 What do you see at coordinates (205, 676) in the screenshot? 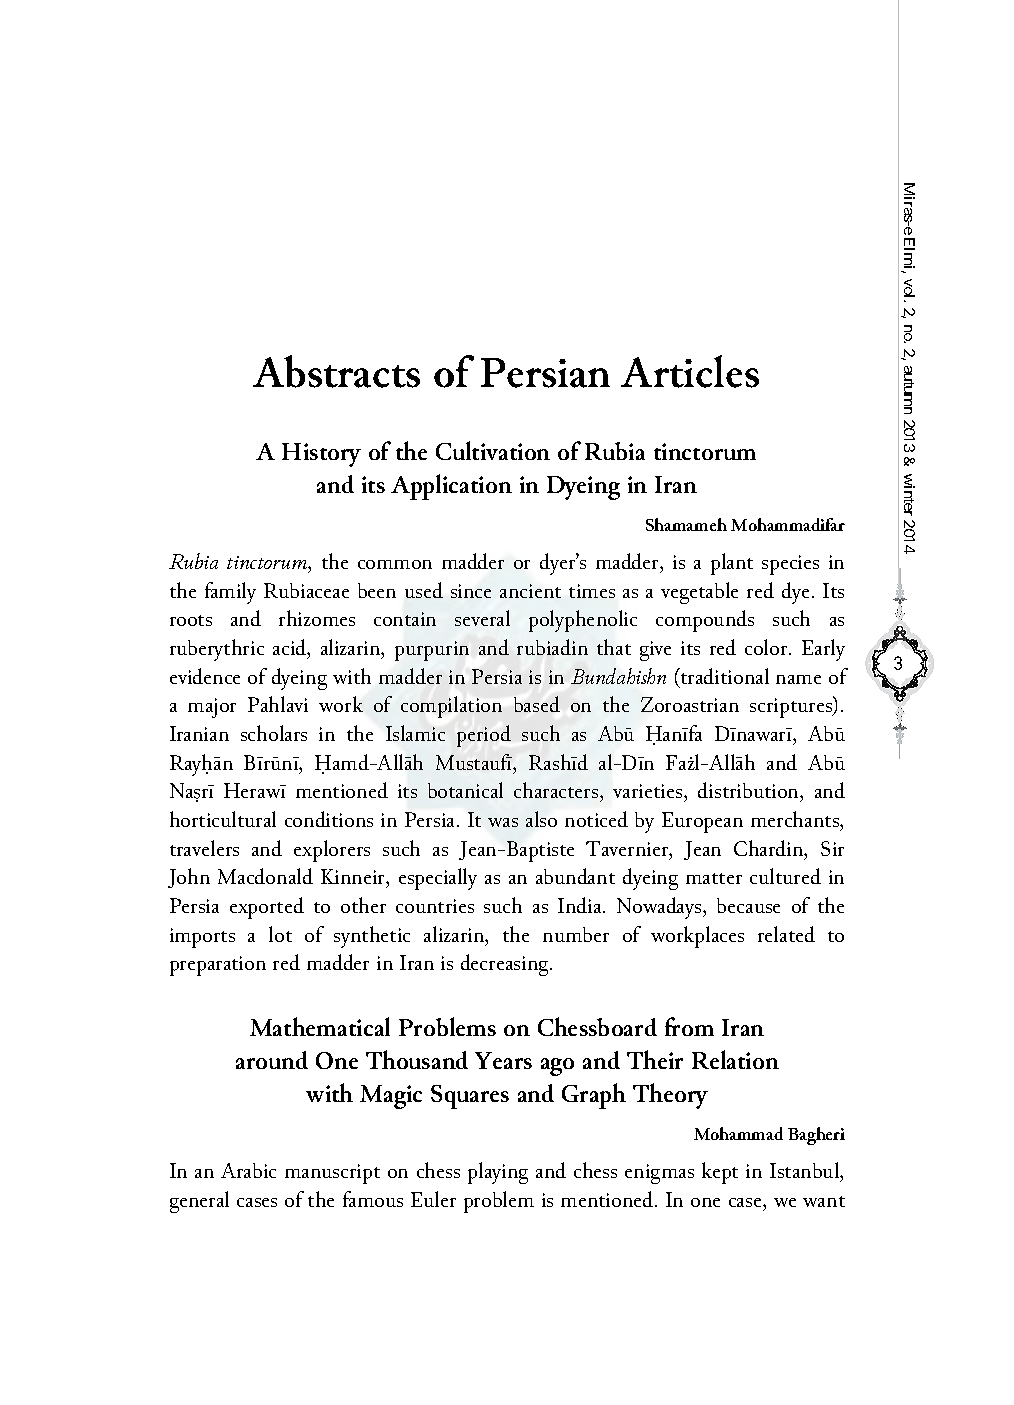
I see `evidence` at bounding box center [205, 676].
